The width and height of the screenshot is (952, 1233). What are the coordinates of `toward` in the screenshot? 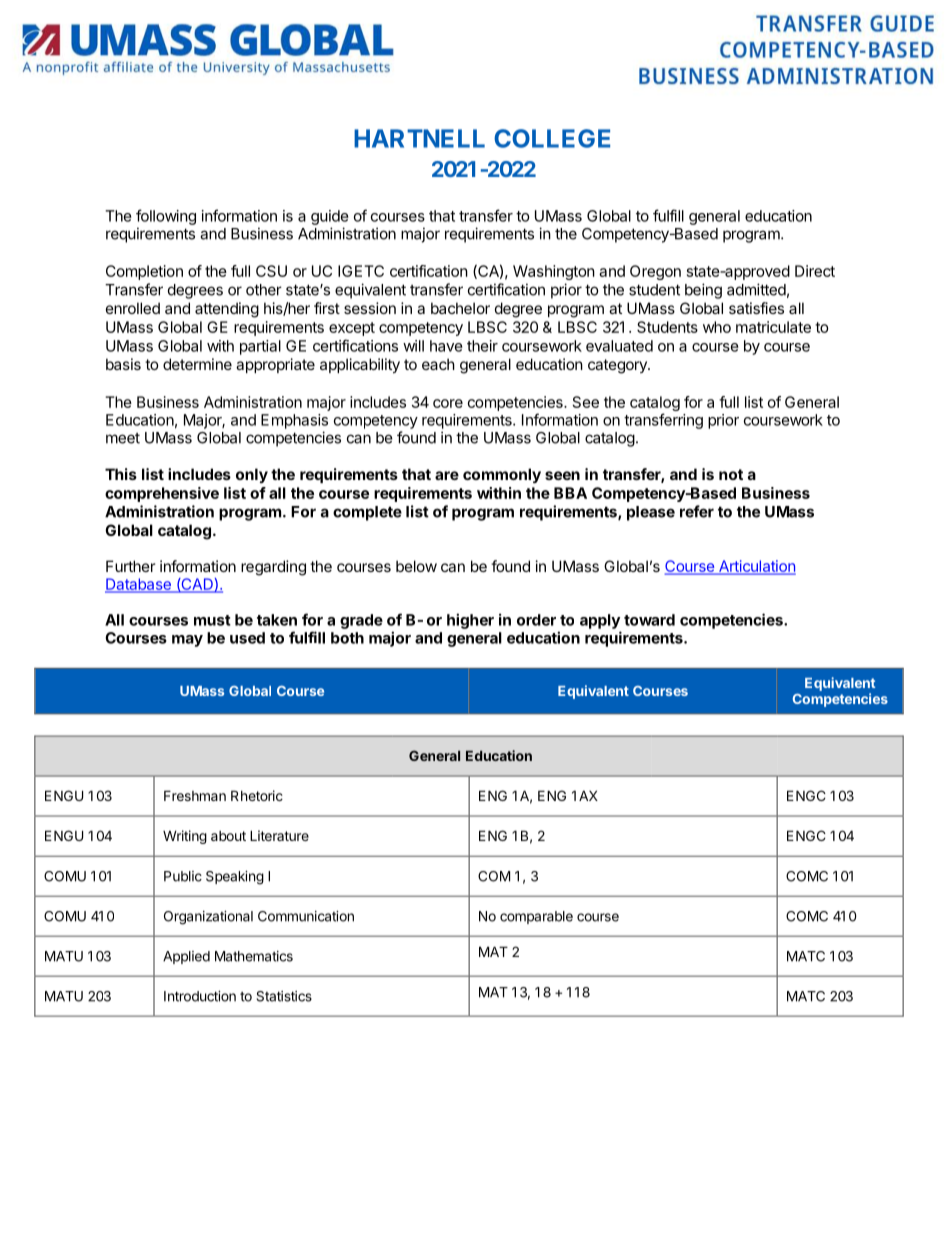 It's located at (649, 620).
